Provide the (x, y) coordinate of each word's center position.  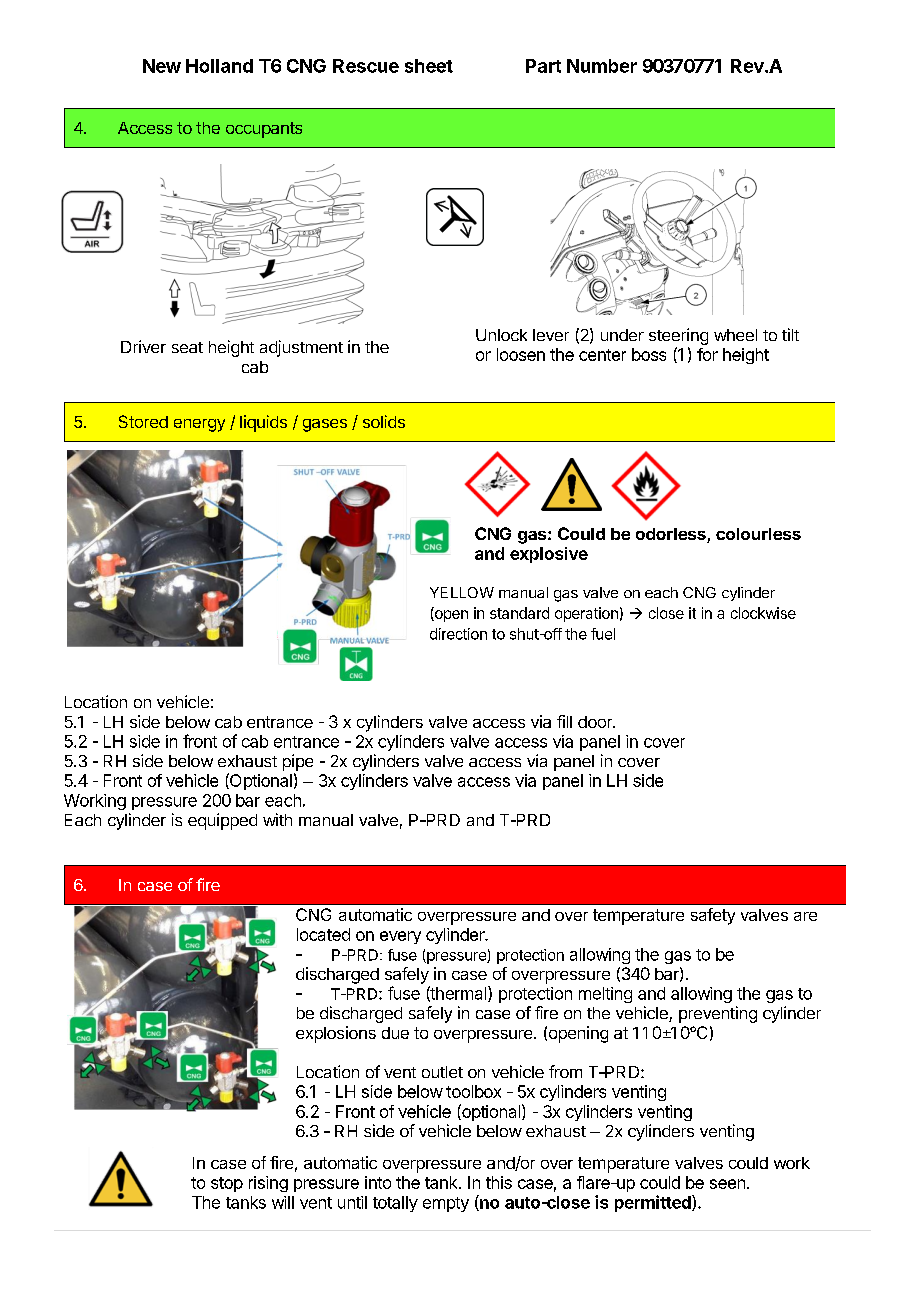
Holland (219, 66)
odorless (672, 535)
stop (227, 1184)
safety (713, 916)
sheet (429, 66)
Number (602, 66)
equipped (222, 821)
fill (564, 721)
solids (384, 421)
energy (199, 425)
